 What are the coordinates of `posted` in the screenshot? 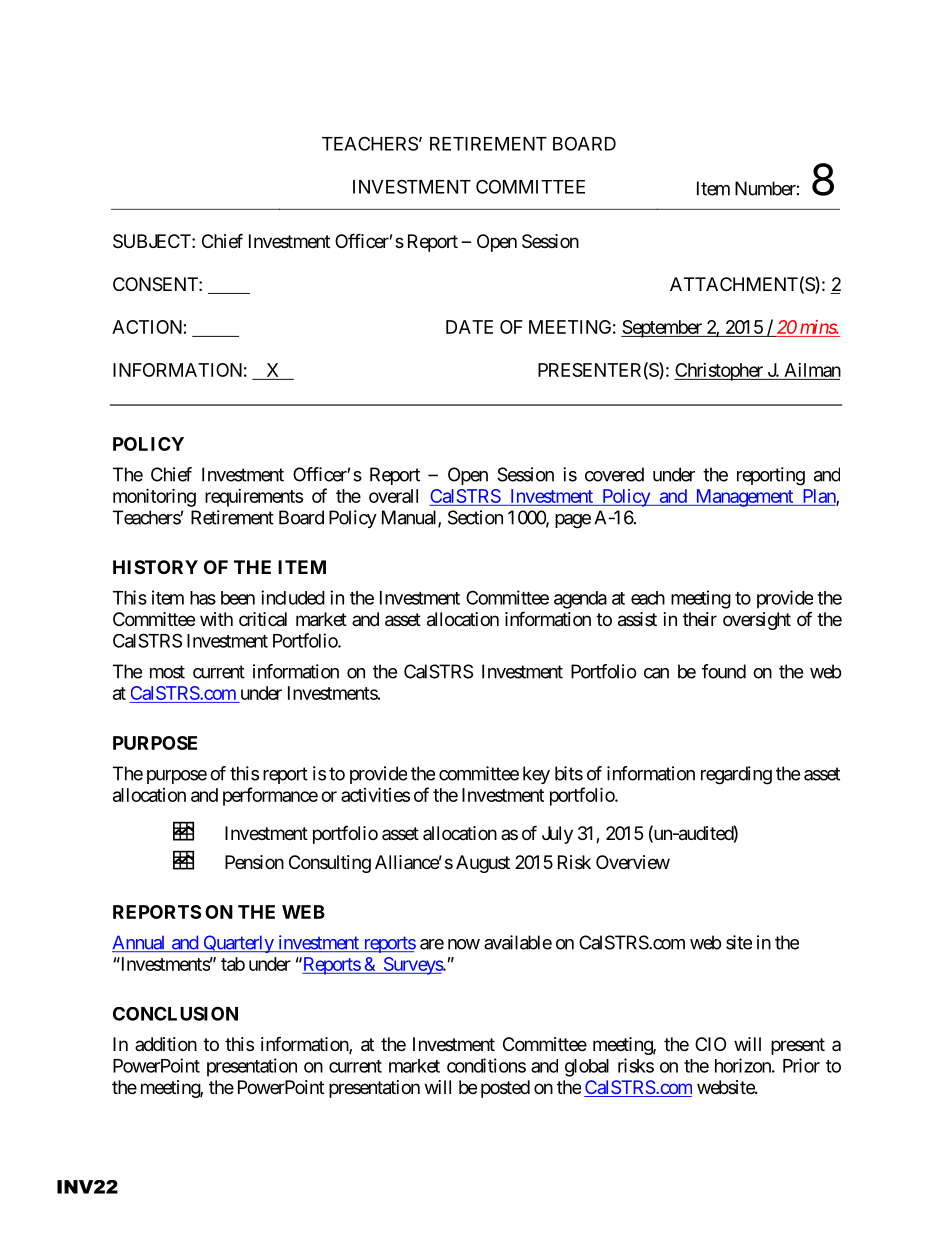 It's located at (505, 1089).
